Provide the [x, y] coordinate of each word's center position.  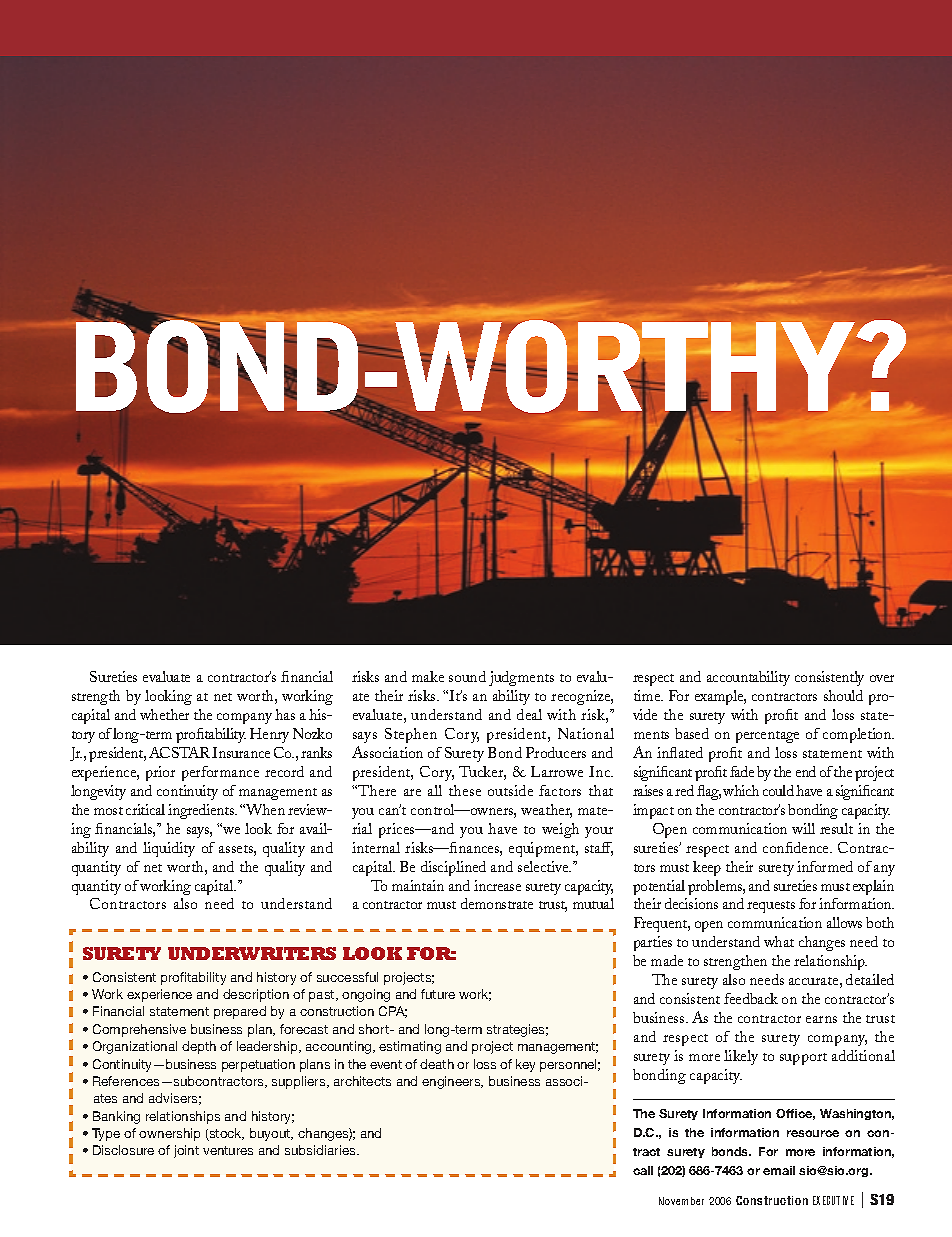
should [843, 695]
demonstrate [497, 903]
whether [164, 714]
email [779, 1170]
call [643, 1170]
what [779, 941]
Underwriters [252, 953]
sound [467, 676]
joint [186, 1151]
